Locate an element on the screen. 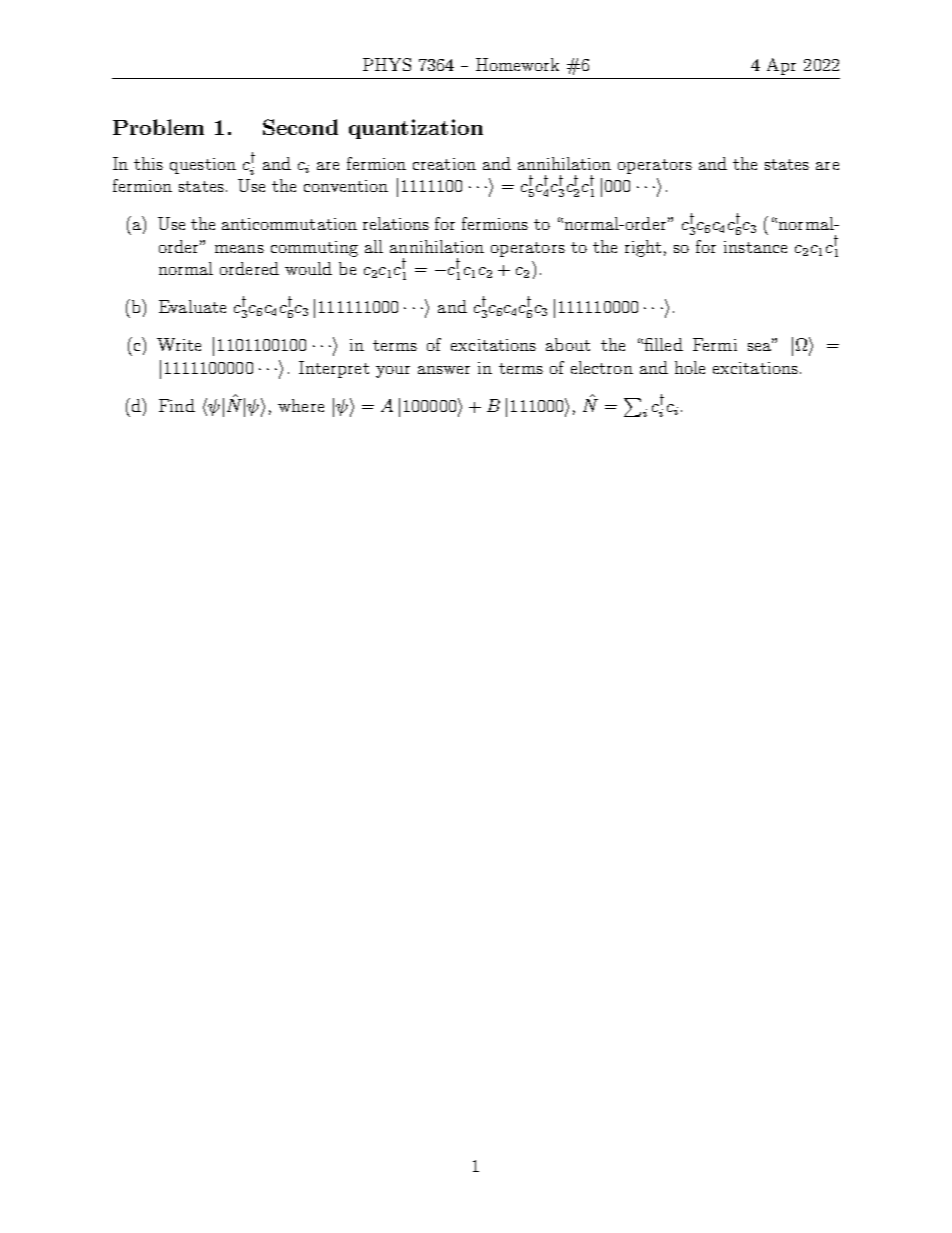  answer is located at coordinates (444, 370).
